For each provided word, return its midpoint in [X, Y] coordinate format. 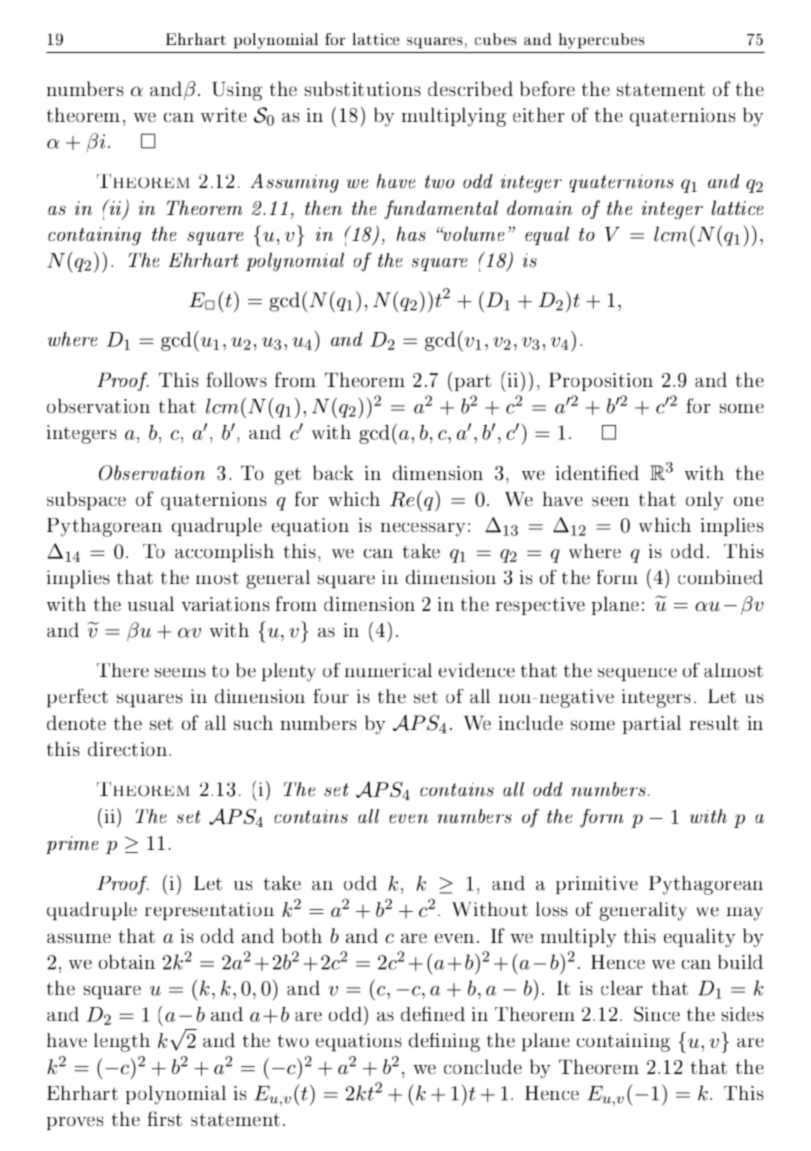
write [224, 115]
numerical [388, 670]
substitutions [363, 88]
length [122, 1042]
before [547, 88]
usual [151, 603]
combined [720, 577]
